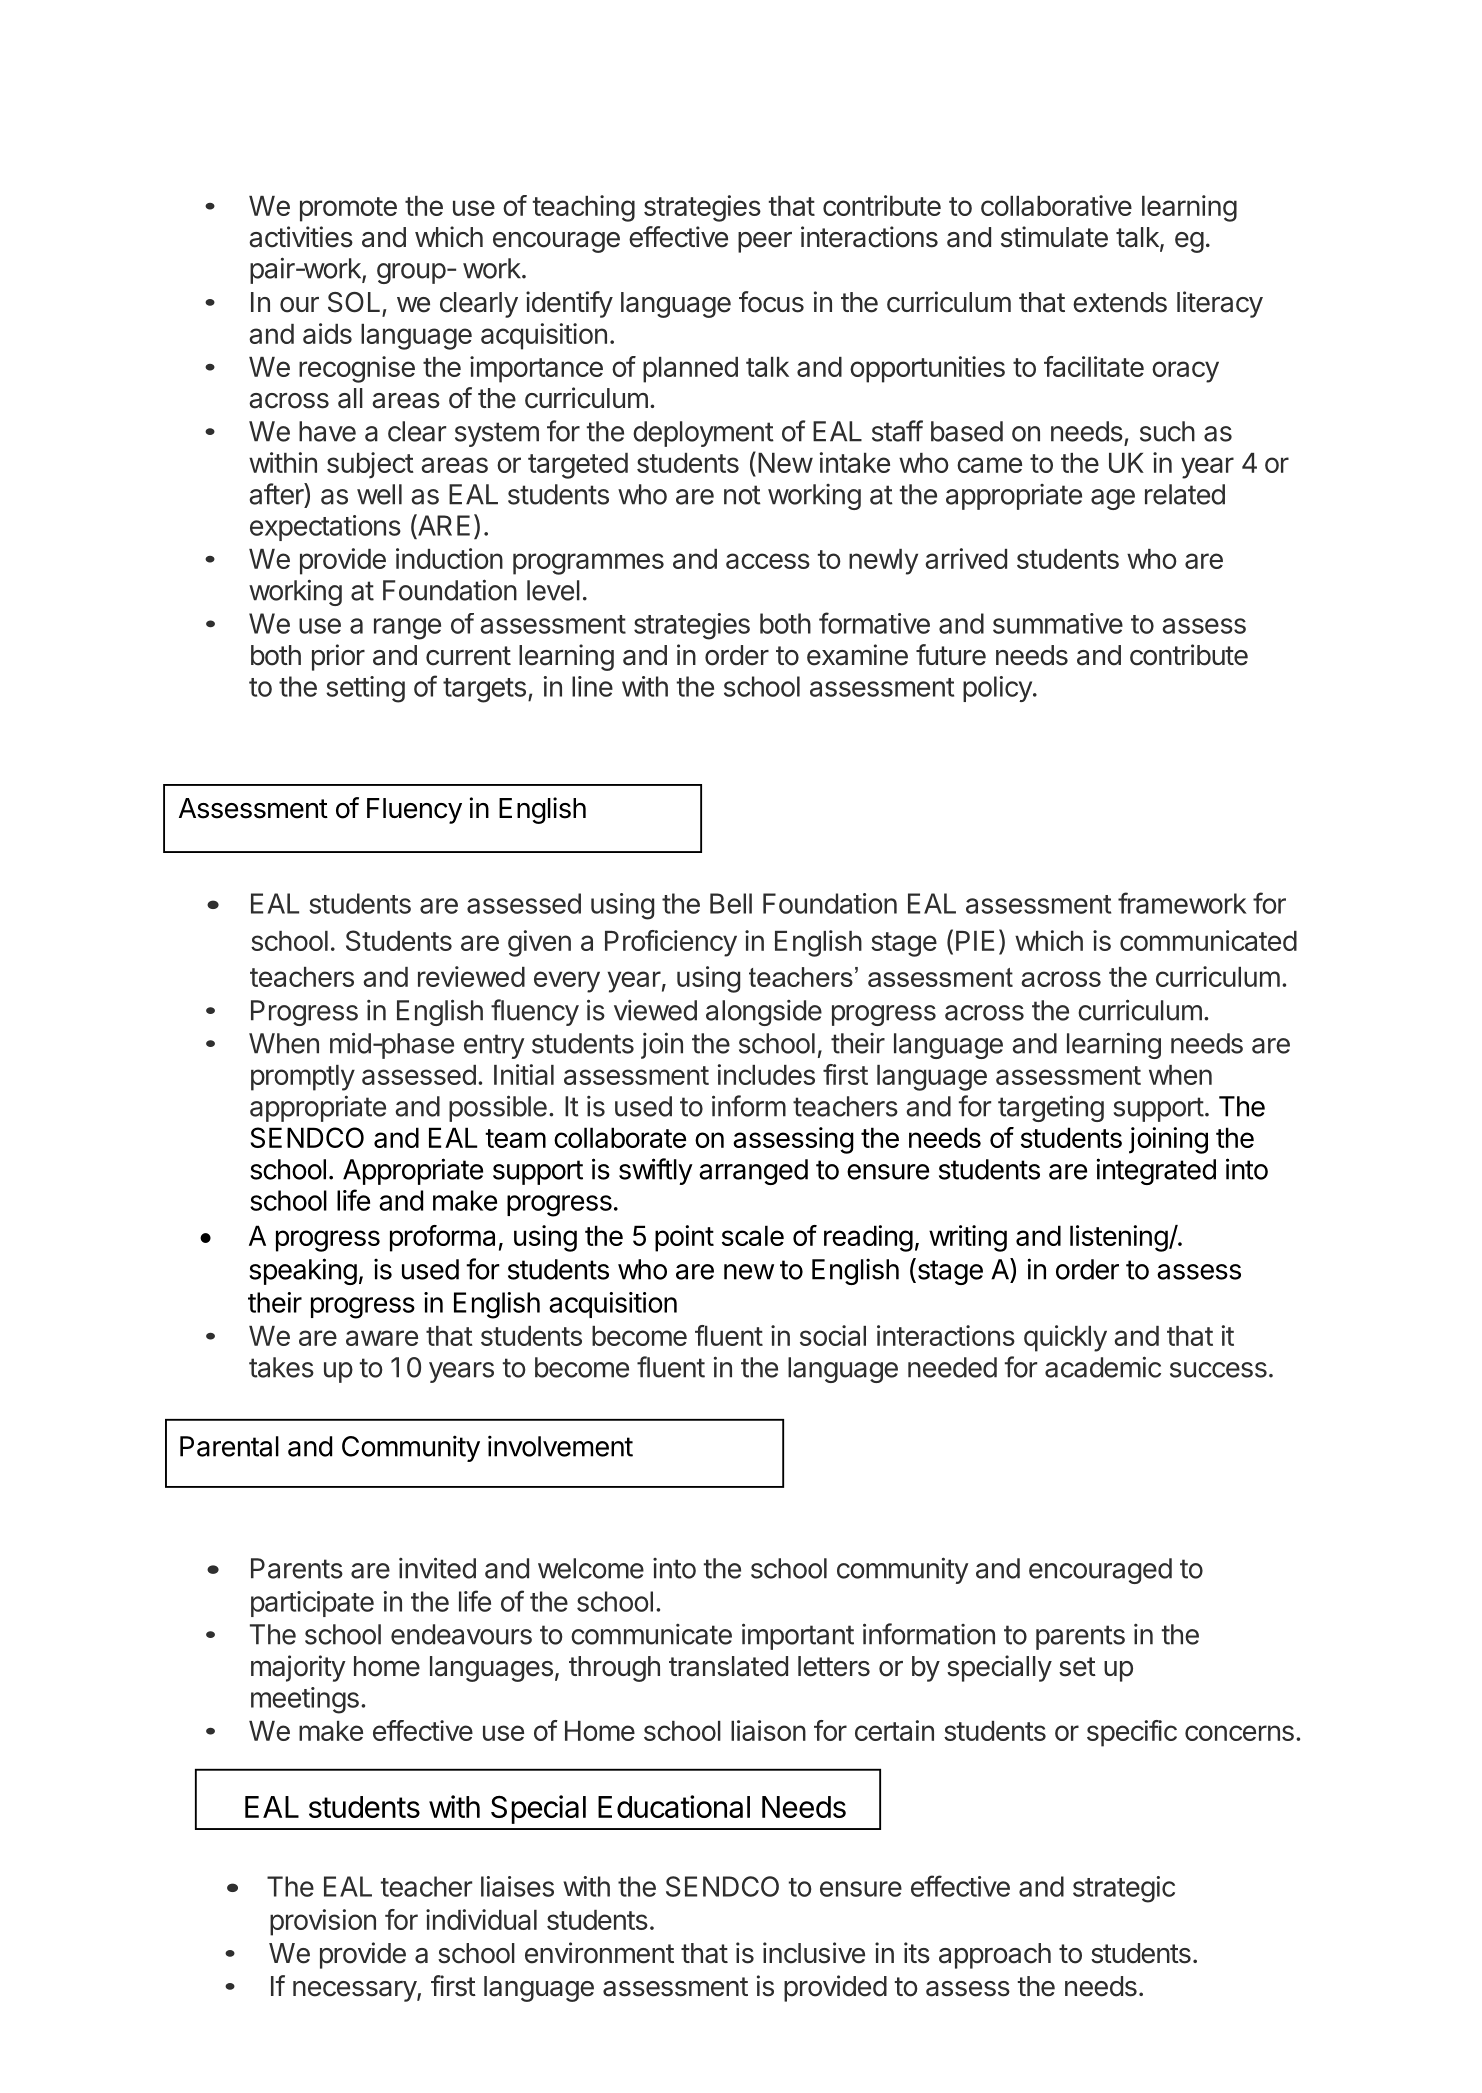 The height and width of the screenshot is (2093, 1482). I want to click on provision, so click(323, 1922).
